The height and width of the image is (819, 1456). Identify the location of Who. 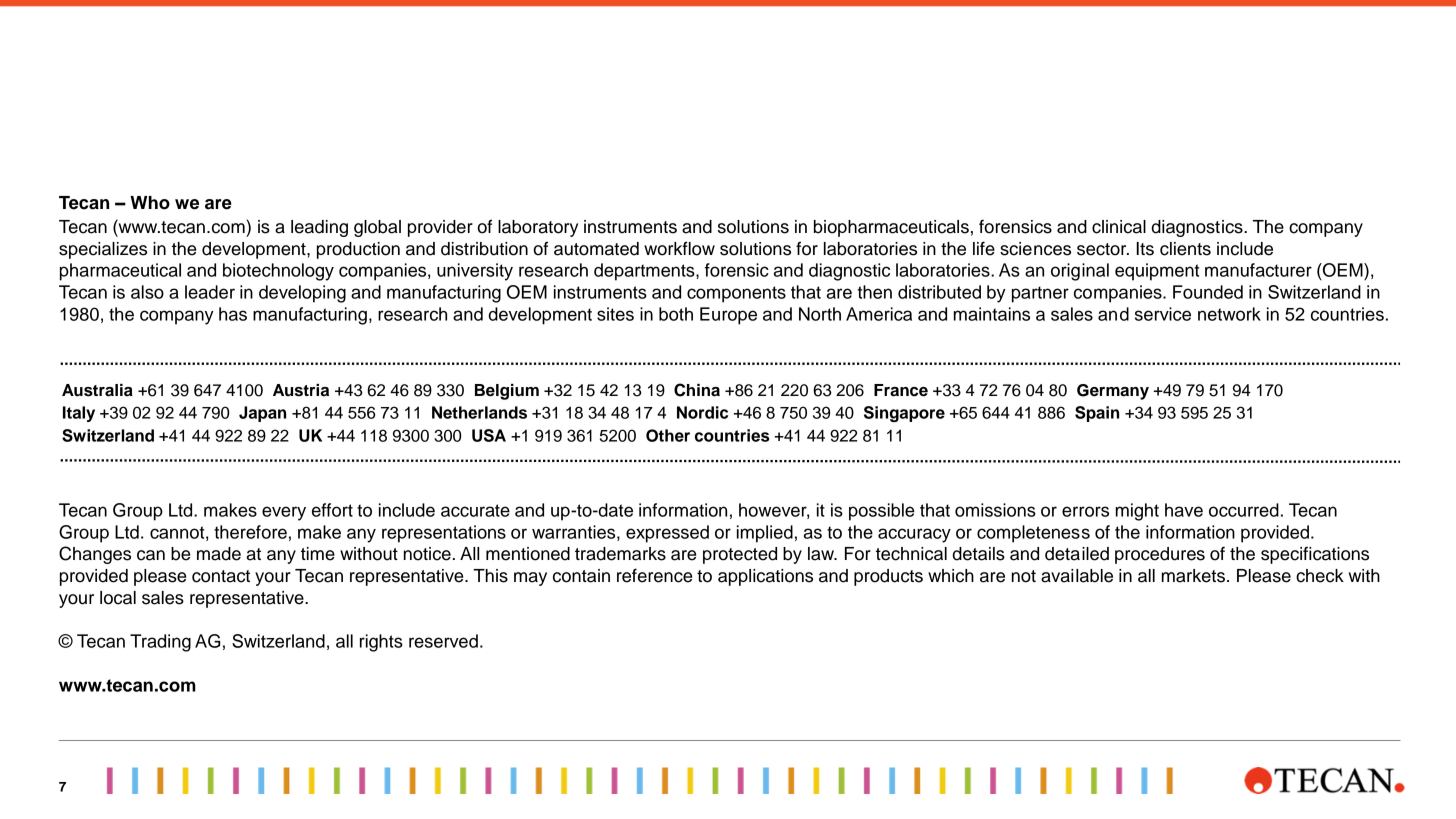
(150, 203).
